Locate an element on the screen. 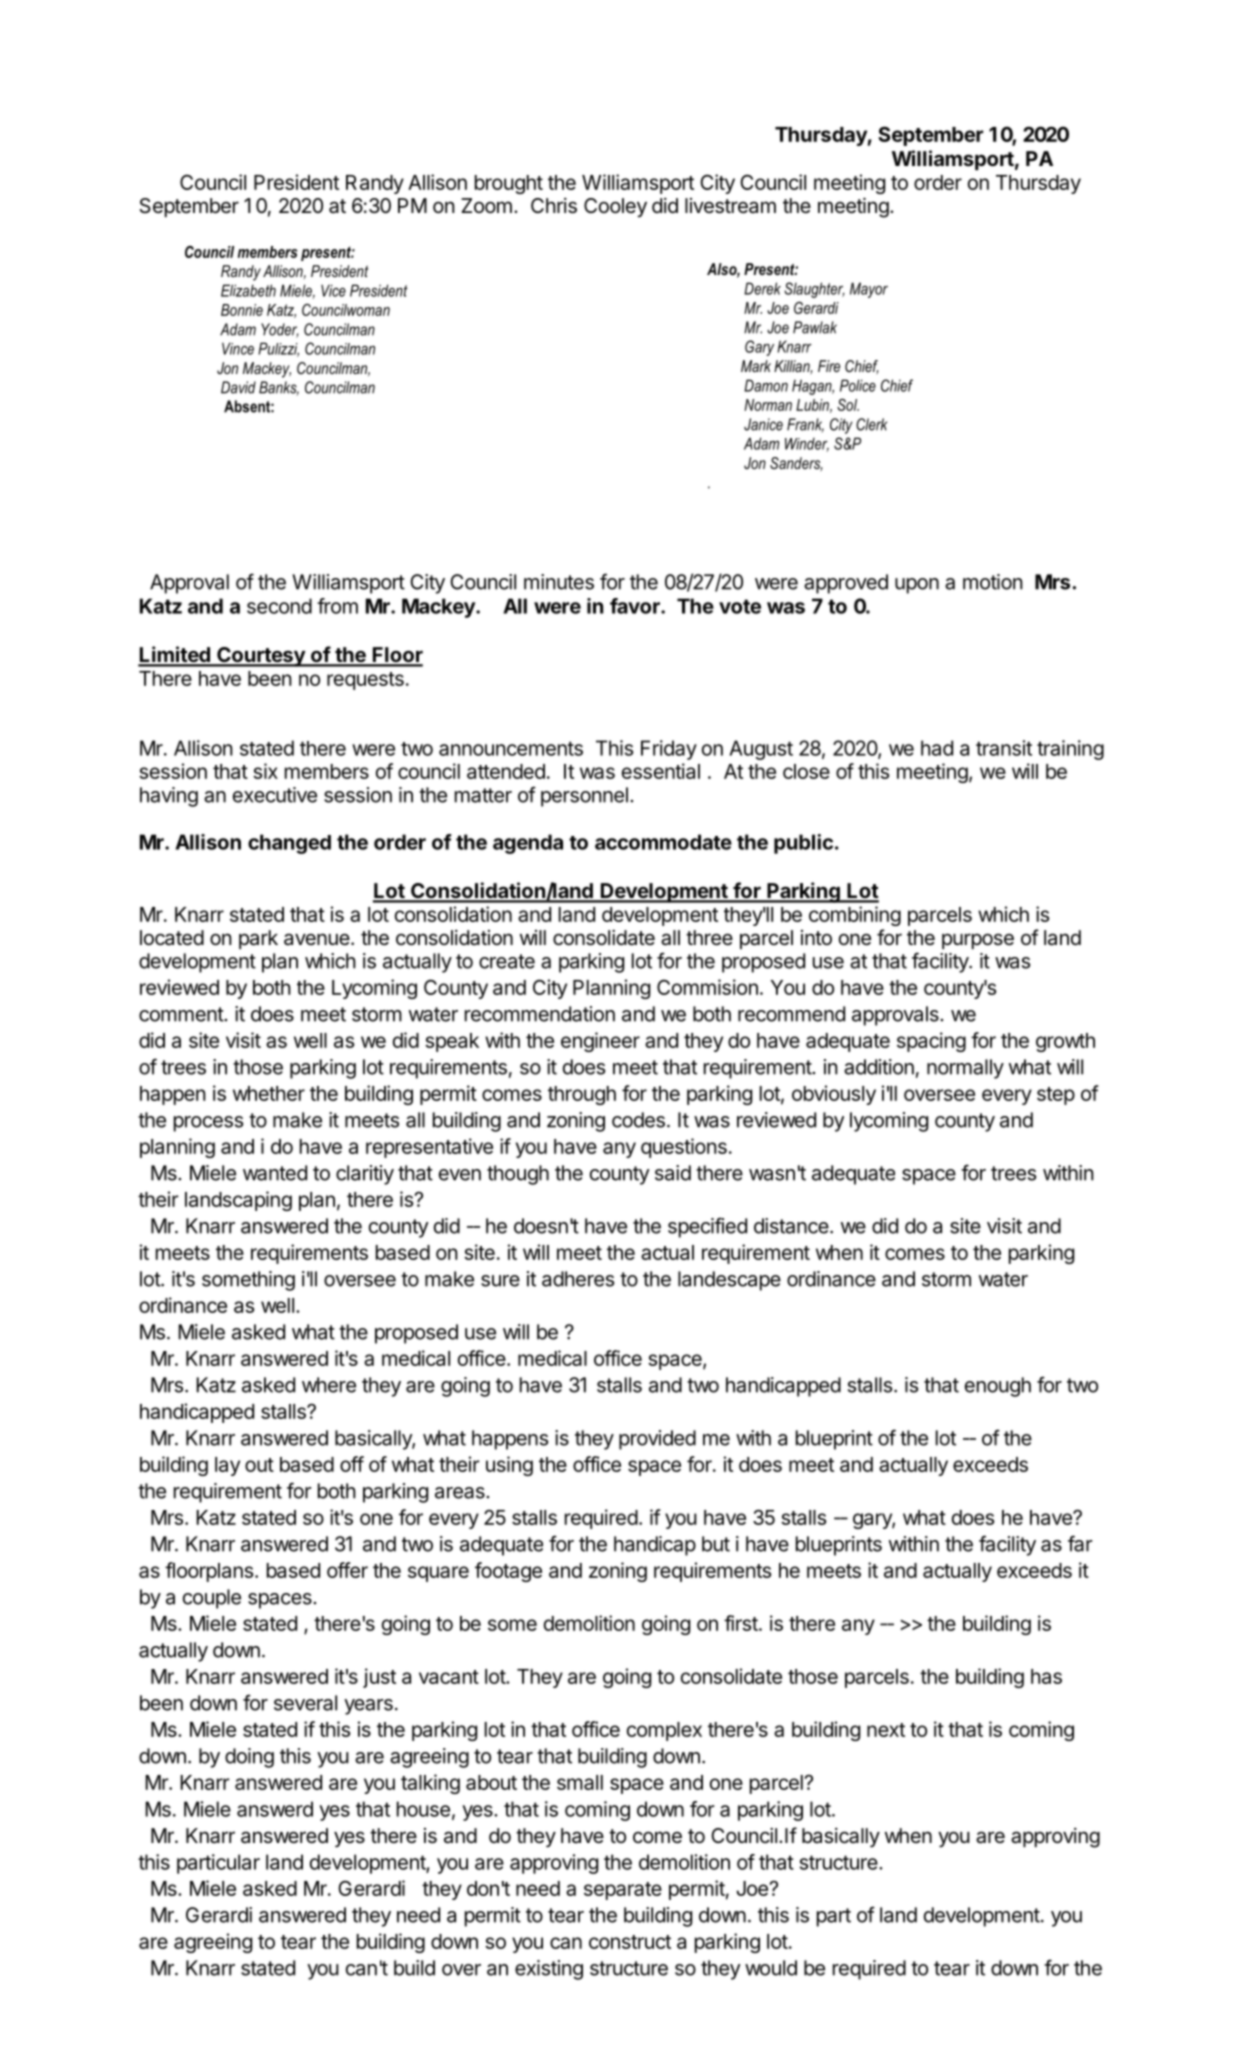 Image resolution: width=1251 pixels, height=2061 pixels. Mayor is located at coordinates (869, 290).
